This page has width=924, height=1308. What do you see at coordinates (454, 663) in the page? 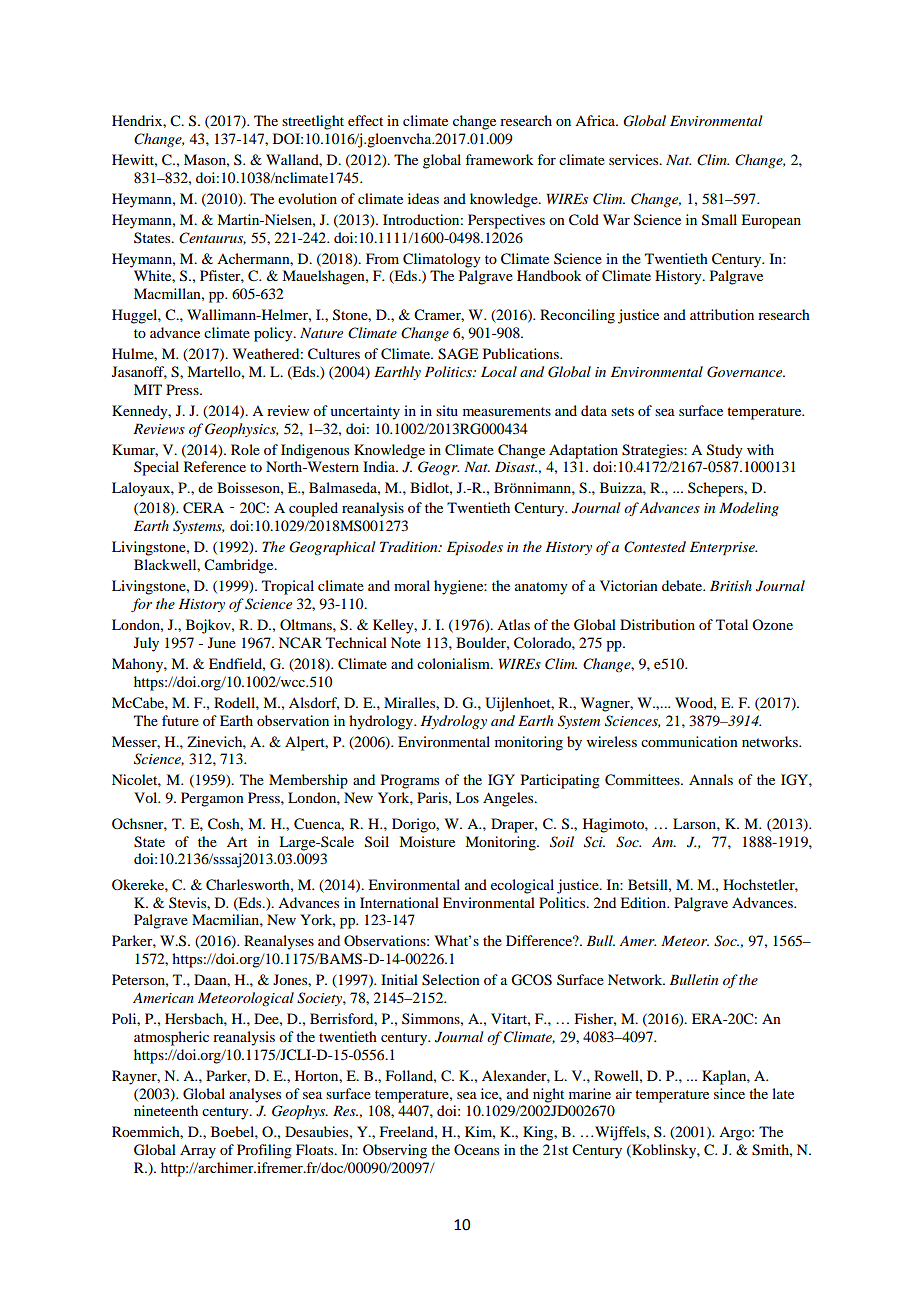
I see `colonialism` at bounding box center [454, 663].
